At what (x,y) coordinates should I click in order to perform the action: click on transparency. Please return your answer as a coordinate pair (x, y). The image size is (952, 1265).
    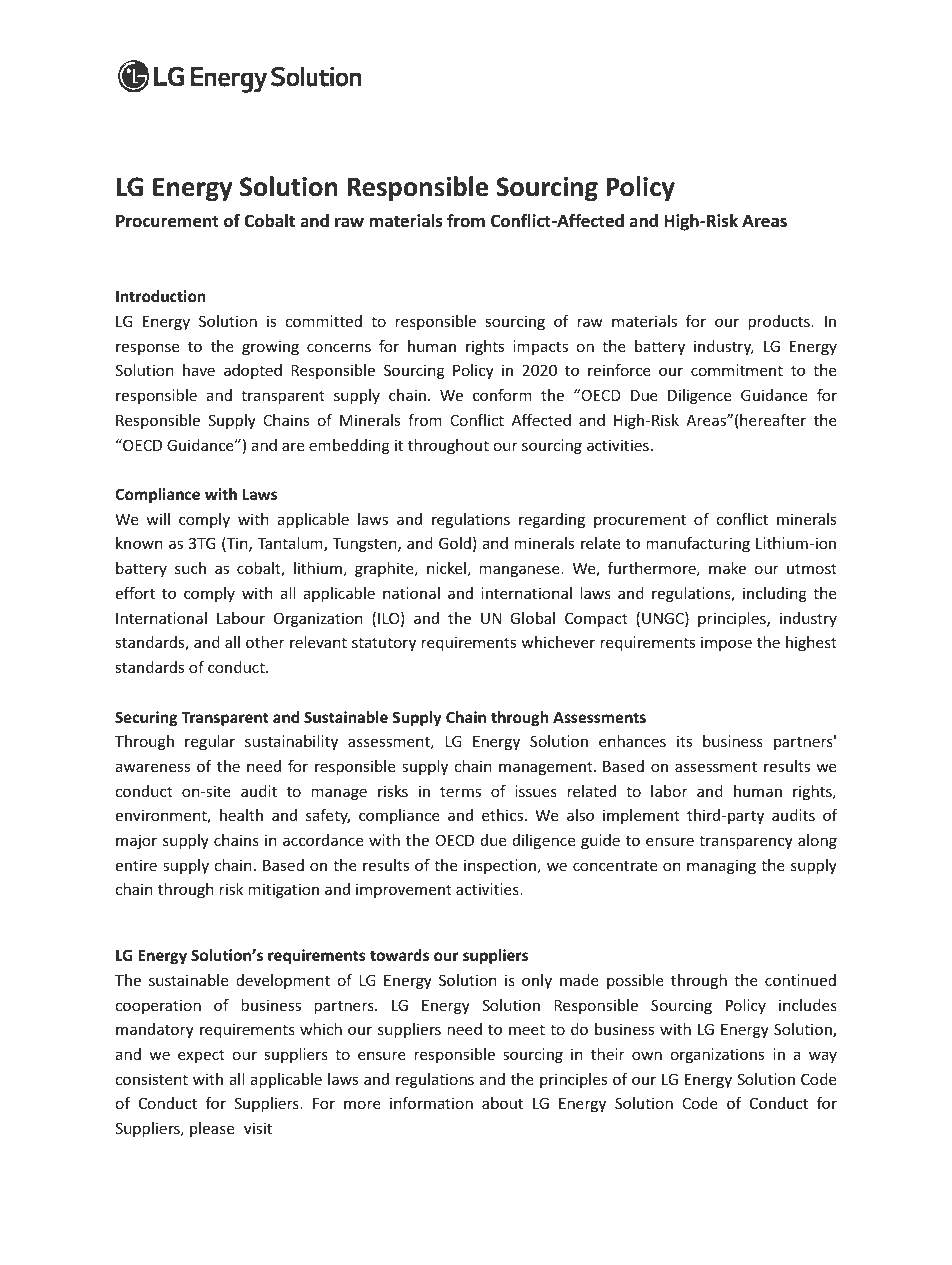
    Looking at the image, I should click on (746, 842).
